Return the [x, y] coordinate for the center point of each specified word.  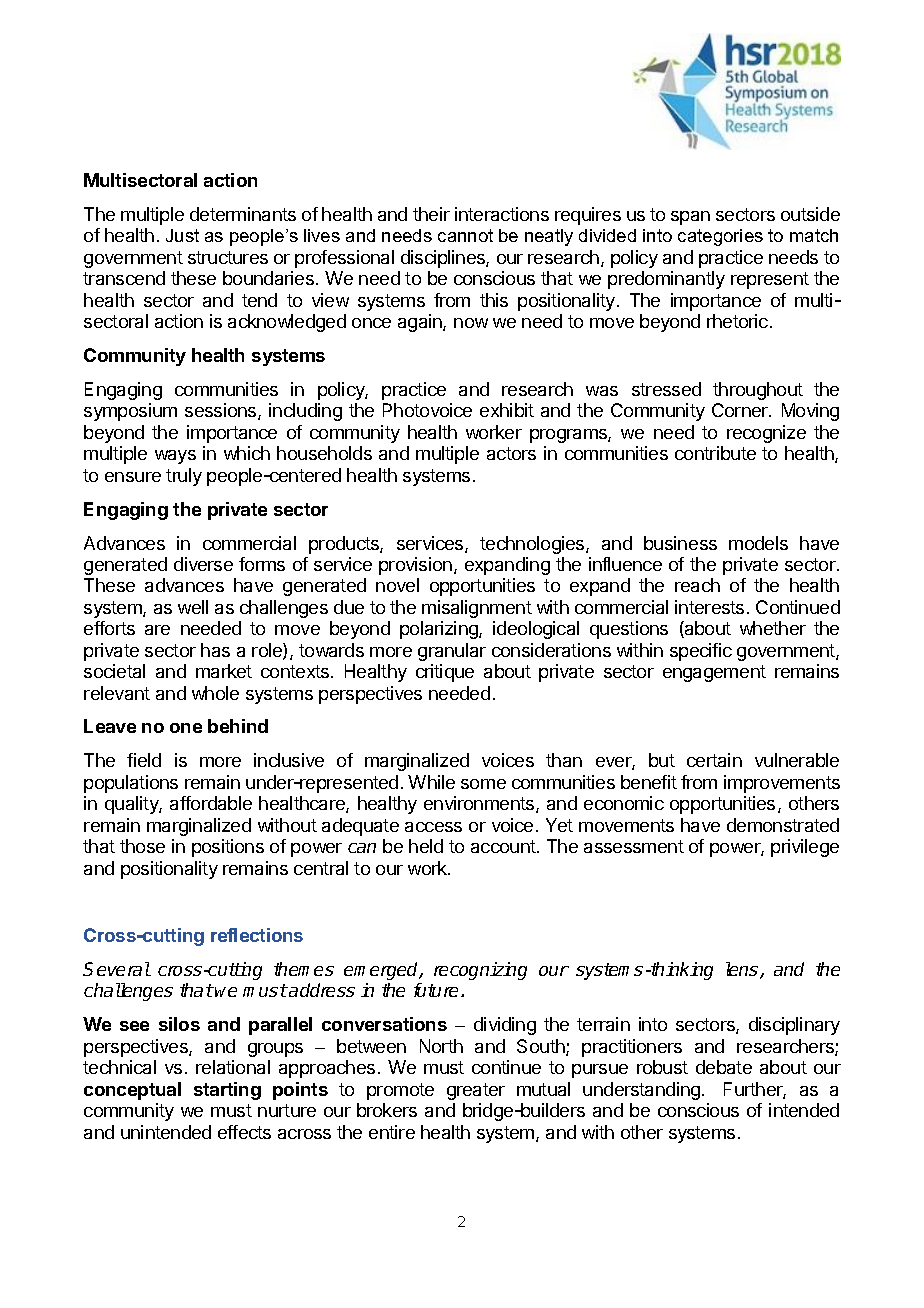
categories [720, 237]
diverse [203, 564]
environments [480, 804]
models [758, 543]
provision [415, 566]
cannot [465, 235]
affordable [211, 803]
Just [182, 235]
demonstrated [783, 825]
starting [227, 1091]
